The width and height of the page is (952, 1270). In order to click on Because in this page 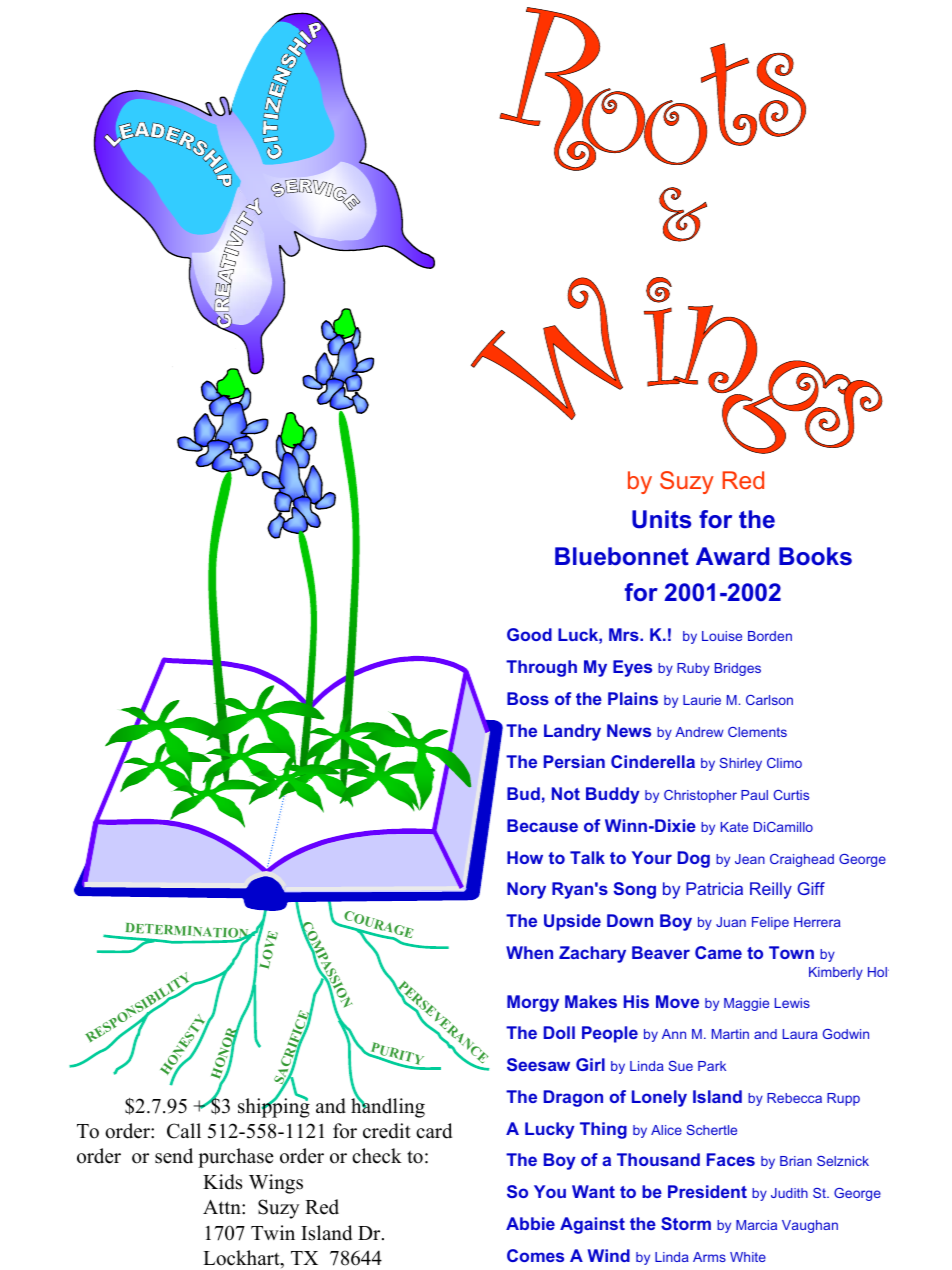, I will do `click(542, 825)`.
